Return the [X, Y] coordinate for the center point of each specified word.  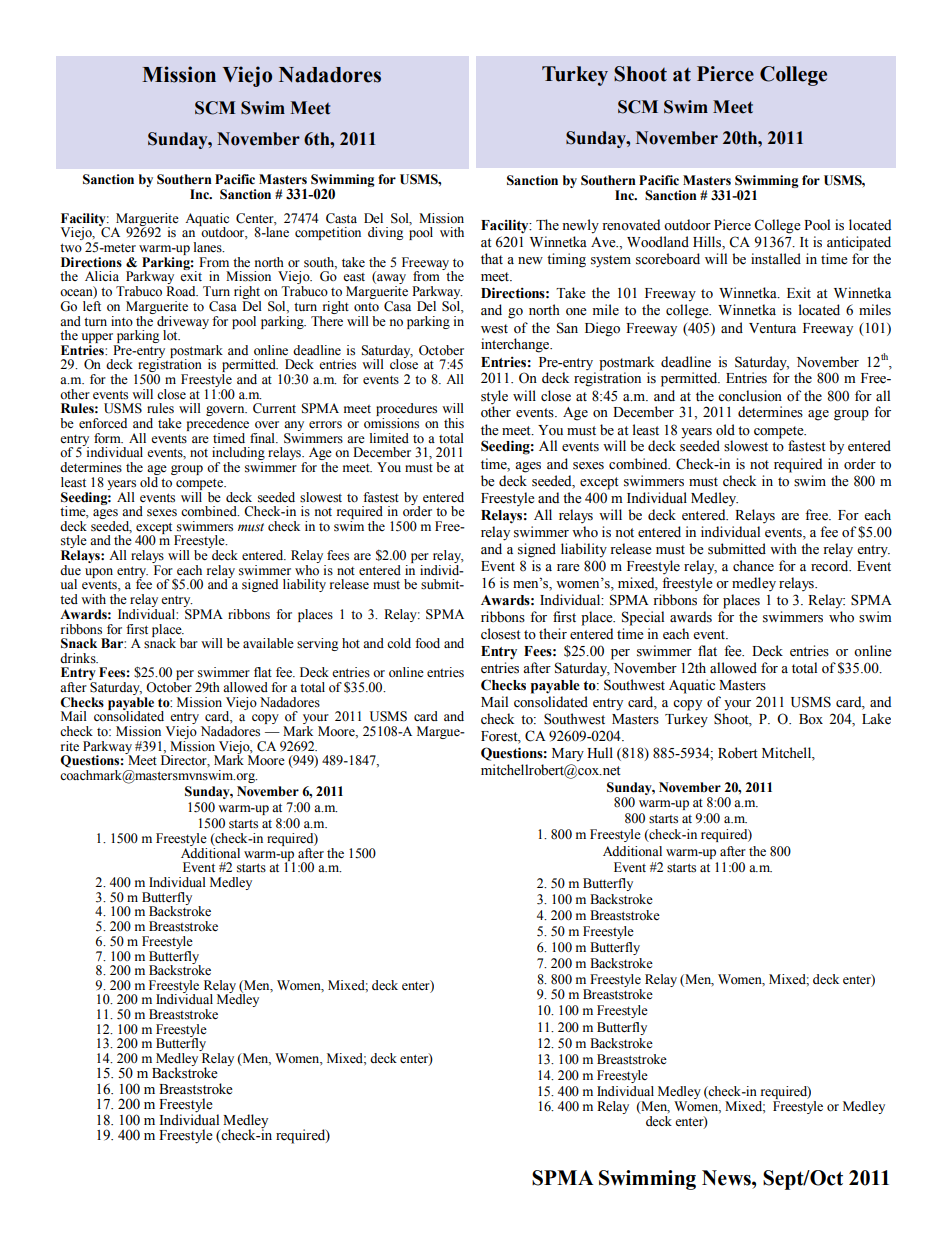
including [238, 455]
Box [811, 719]
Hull [600, 752]
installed [776, 259]
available [268, 643]
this [454, 423]
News [727, 1178]
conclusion [750, 396]
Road [182, 291]
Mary [568, 755]
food [427, 643]
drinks [79, 658]
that [492, 258]
